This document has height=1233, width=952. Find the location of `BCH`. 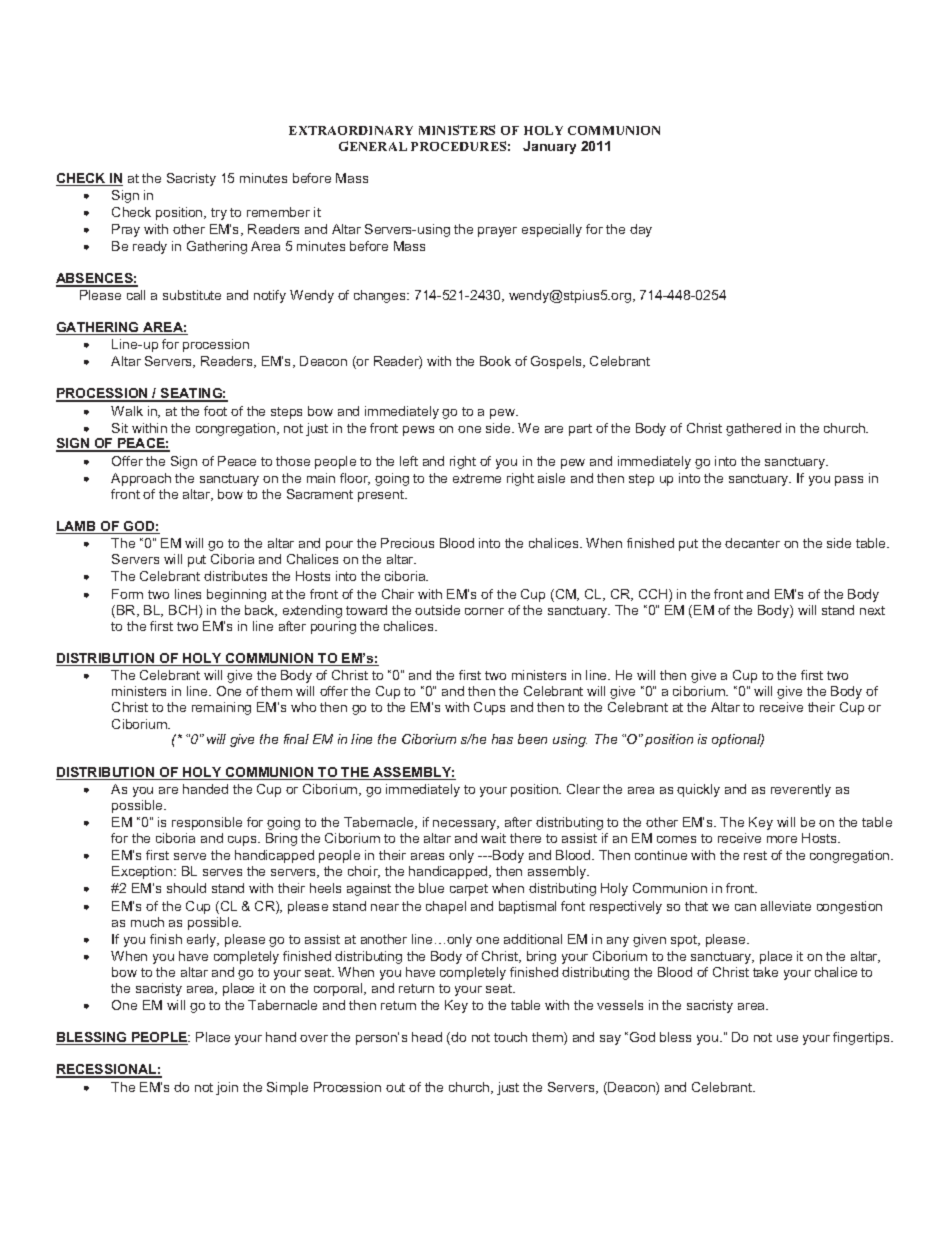

BCH is located at coordinates (184, 611).
